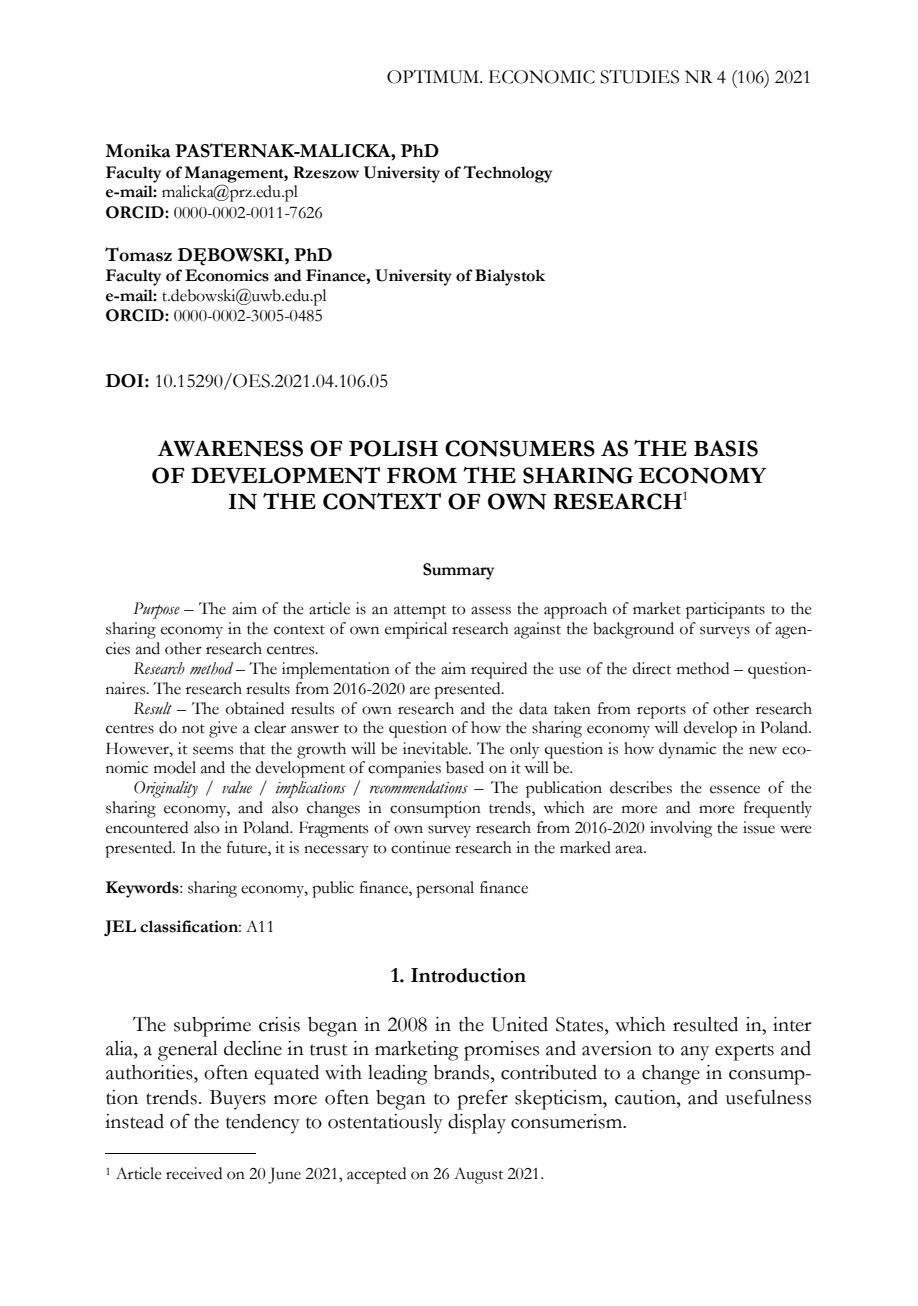 The height and width of the image is (1306, 918). I want to click on Monika, so click(138, 151).
